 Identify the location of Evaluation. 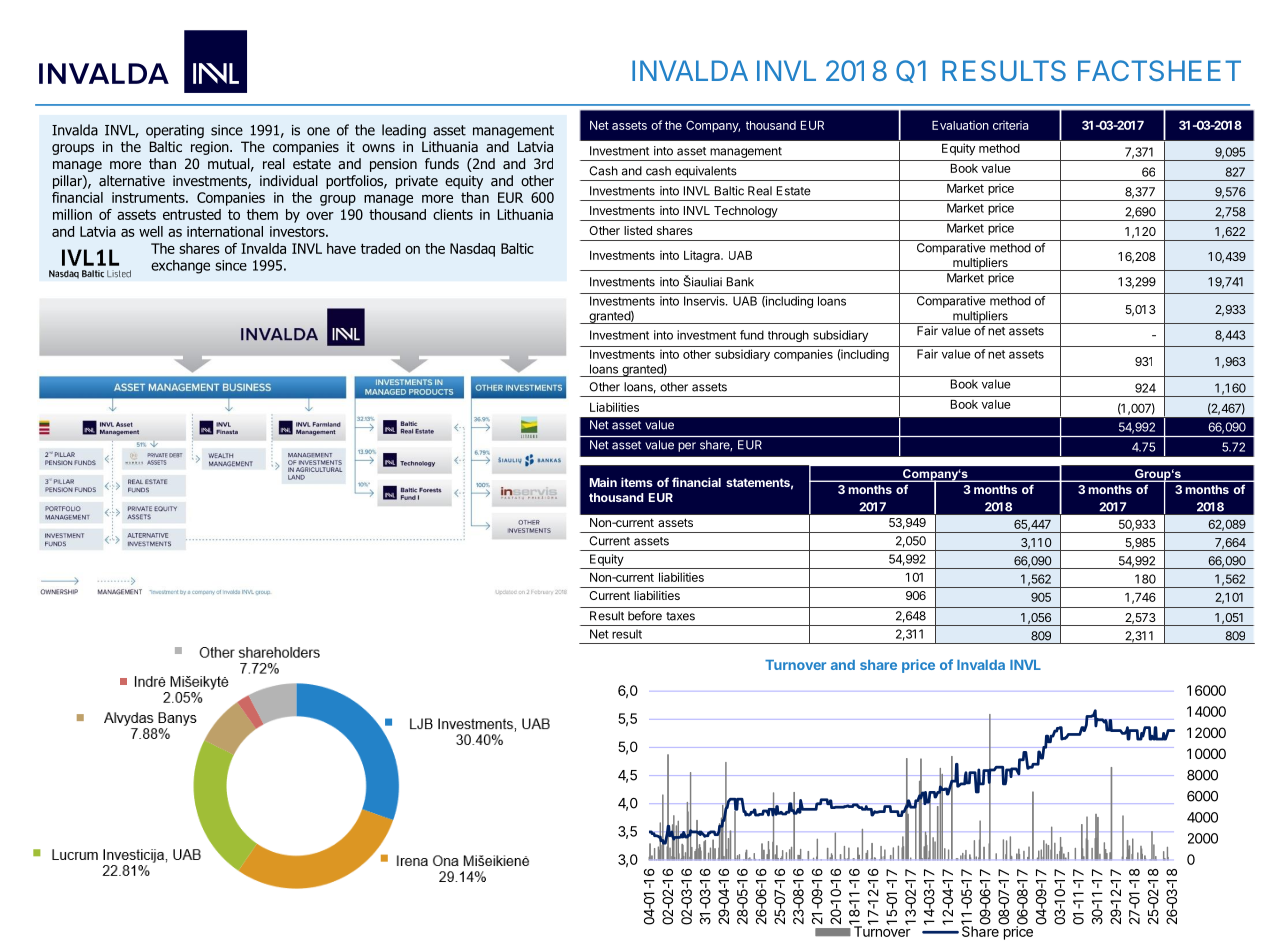
(960, 125).
